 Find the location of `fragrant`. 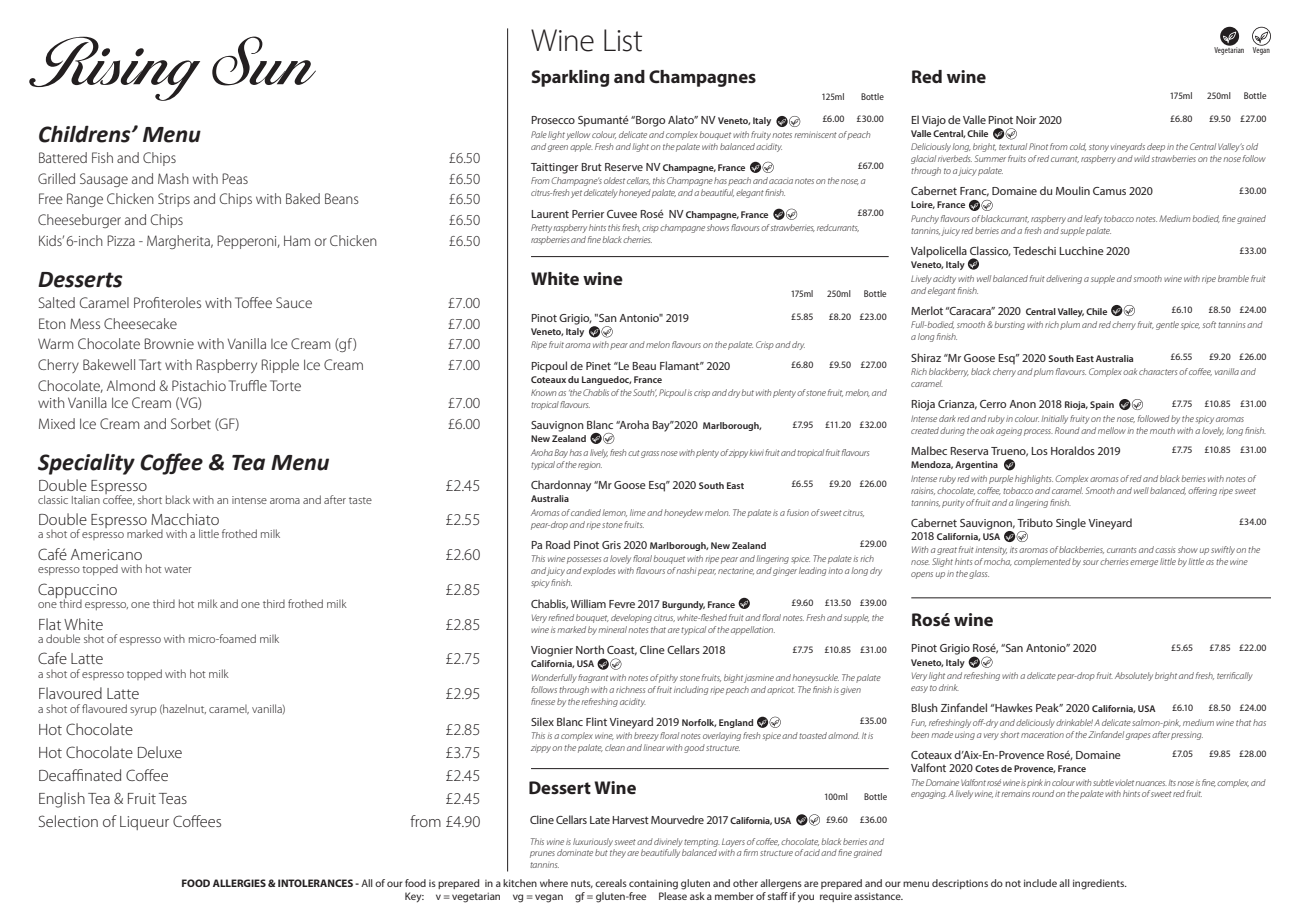

fragrant is located at coordinates (593, 678).
